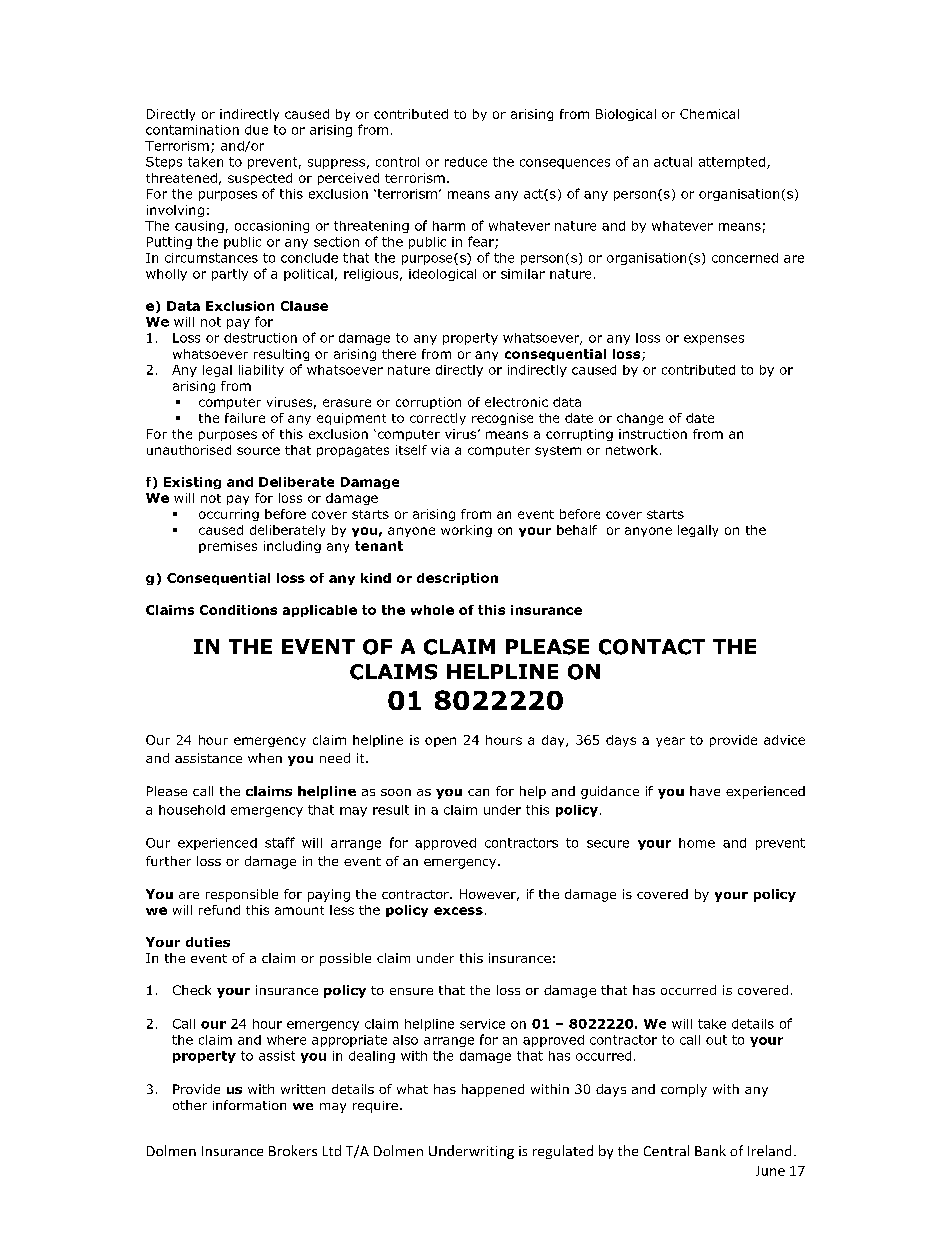  What do you see at coordinates (653, 434) in the document?
I see `instruction` at bounding box center [653, 434].
